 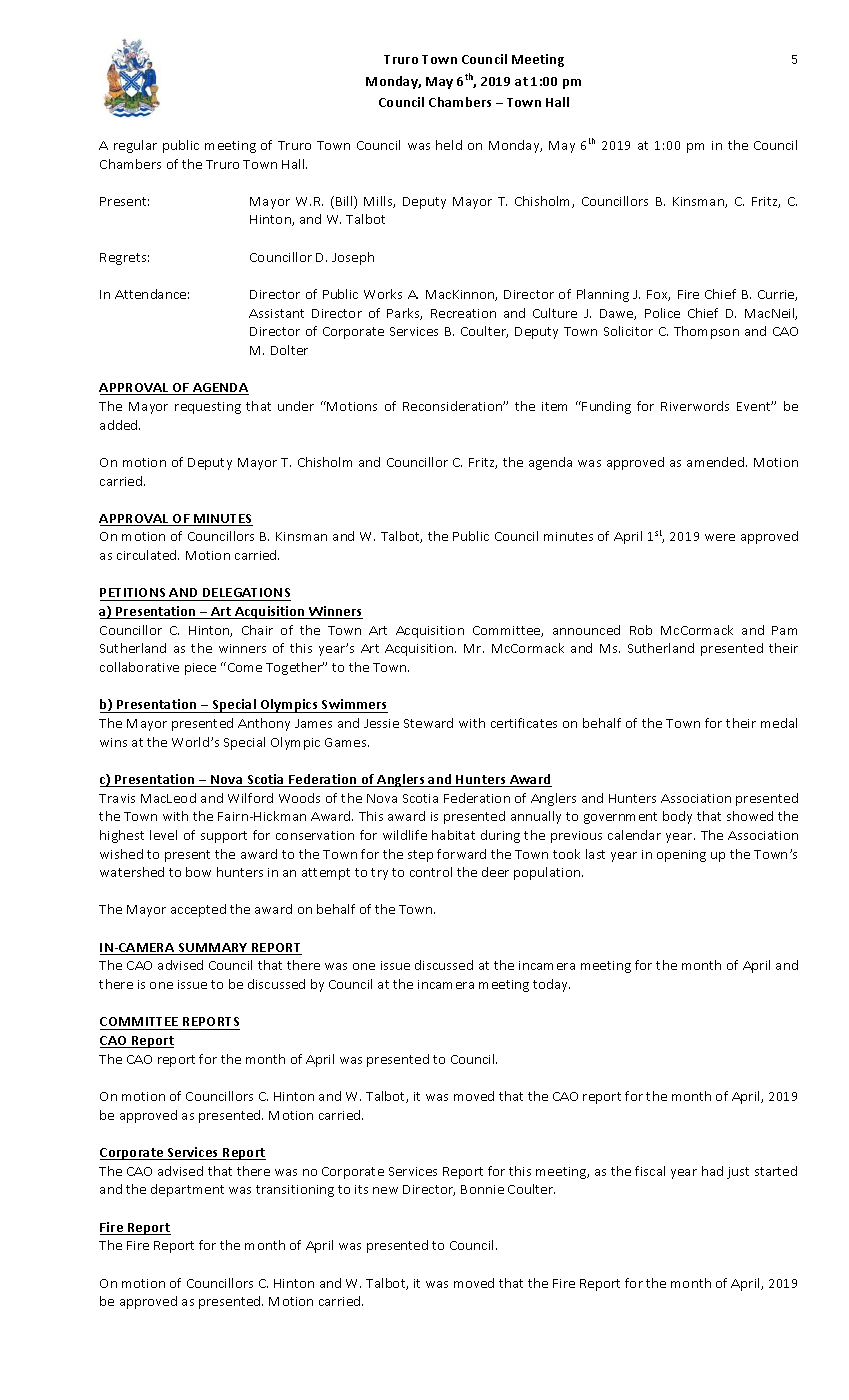 I want to click on had, so click(x=712, y=1171).
